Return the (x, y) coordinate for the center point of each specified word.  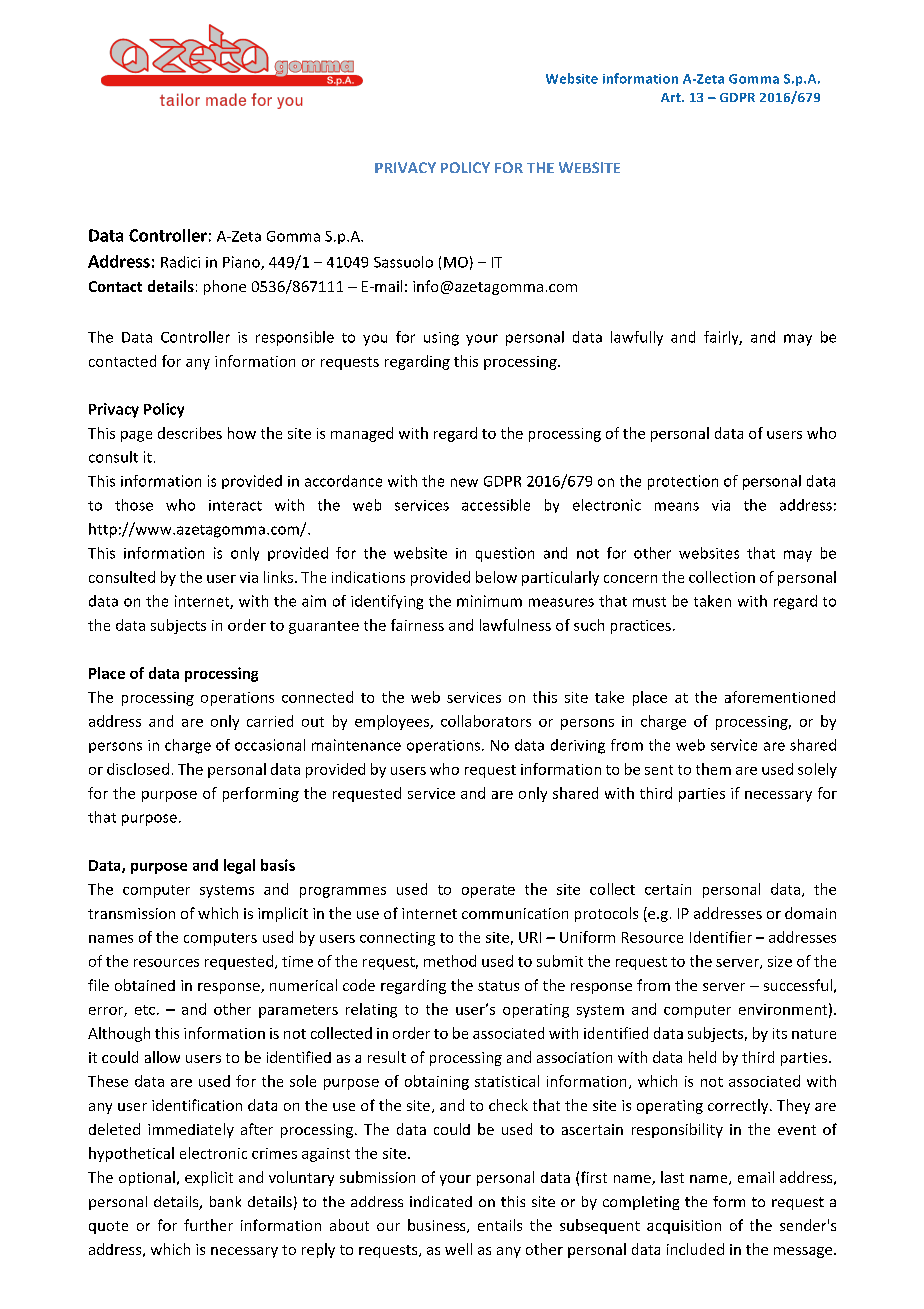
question (505, 554)
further (208, 1225)
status (498, 986)
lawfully (637, 338)
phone (225, 287)
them (713, 769)
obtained (145, 985)
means (677, 506)
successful (798, 985)
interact (235, 505)
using (441, 339)
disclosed (138, 769)
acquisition (684, 1227)
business (438, 1226)
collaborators (486, 721)
